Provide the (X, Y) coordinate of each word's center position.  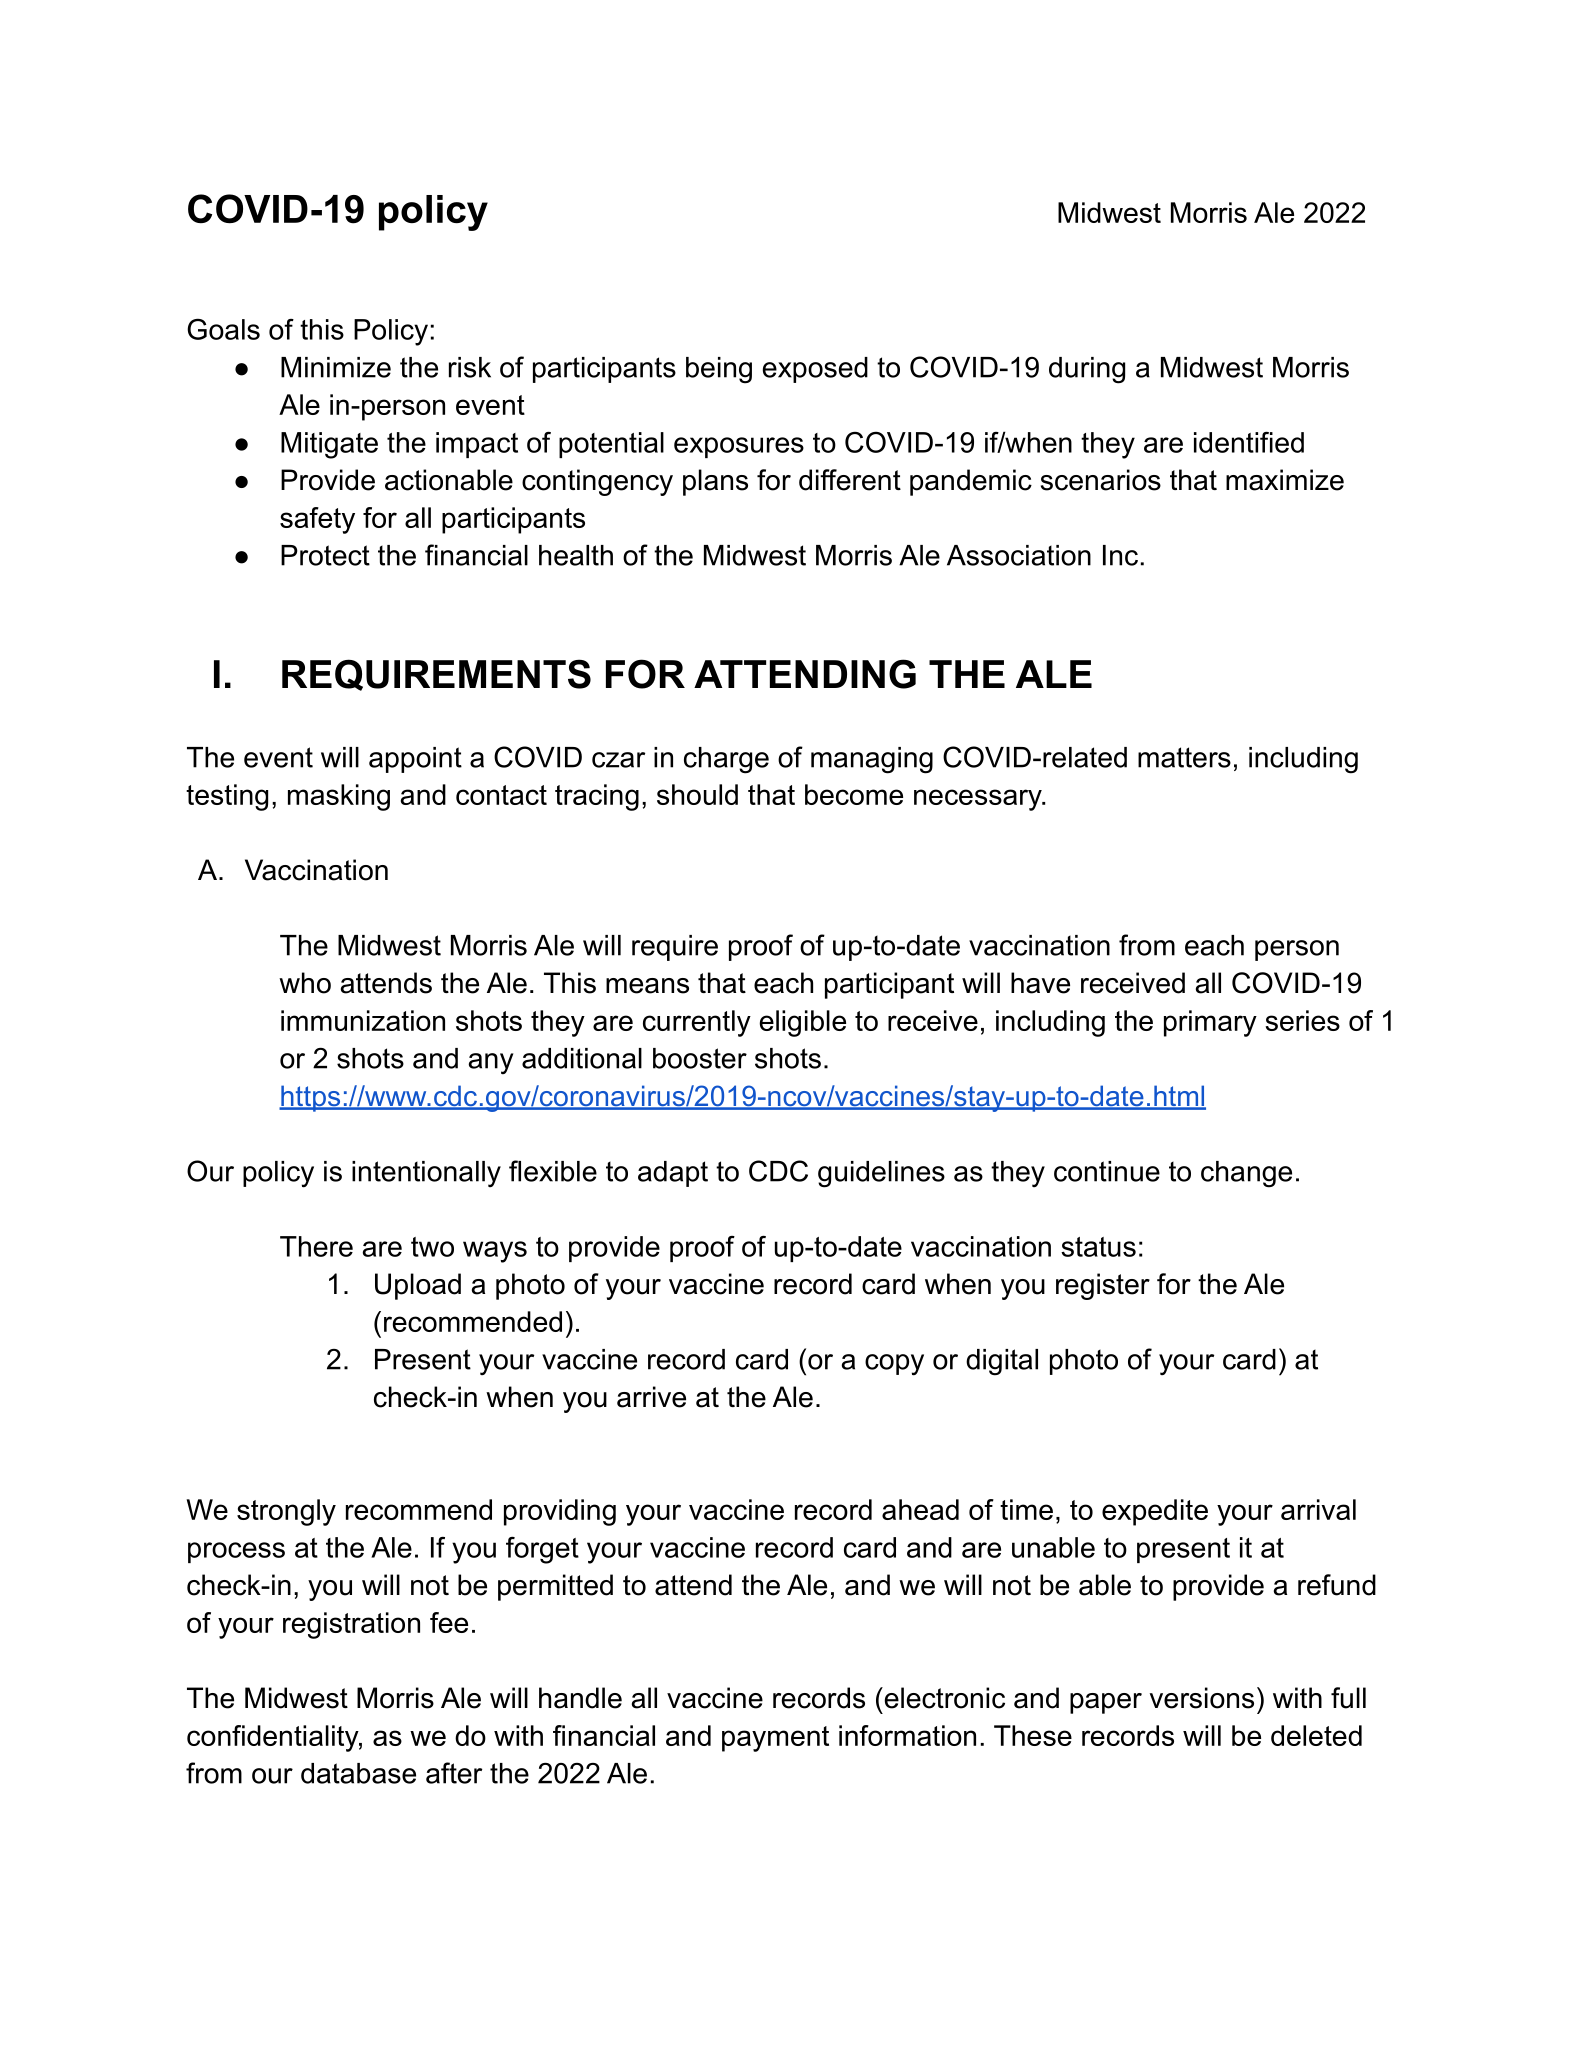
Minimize (336, 367)
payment (775, 1739)
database (358, 1773)
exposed (815, 370)
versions (1202, 1698)
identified (1249, 442)
